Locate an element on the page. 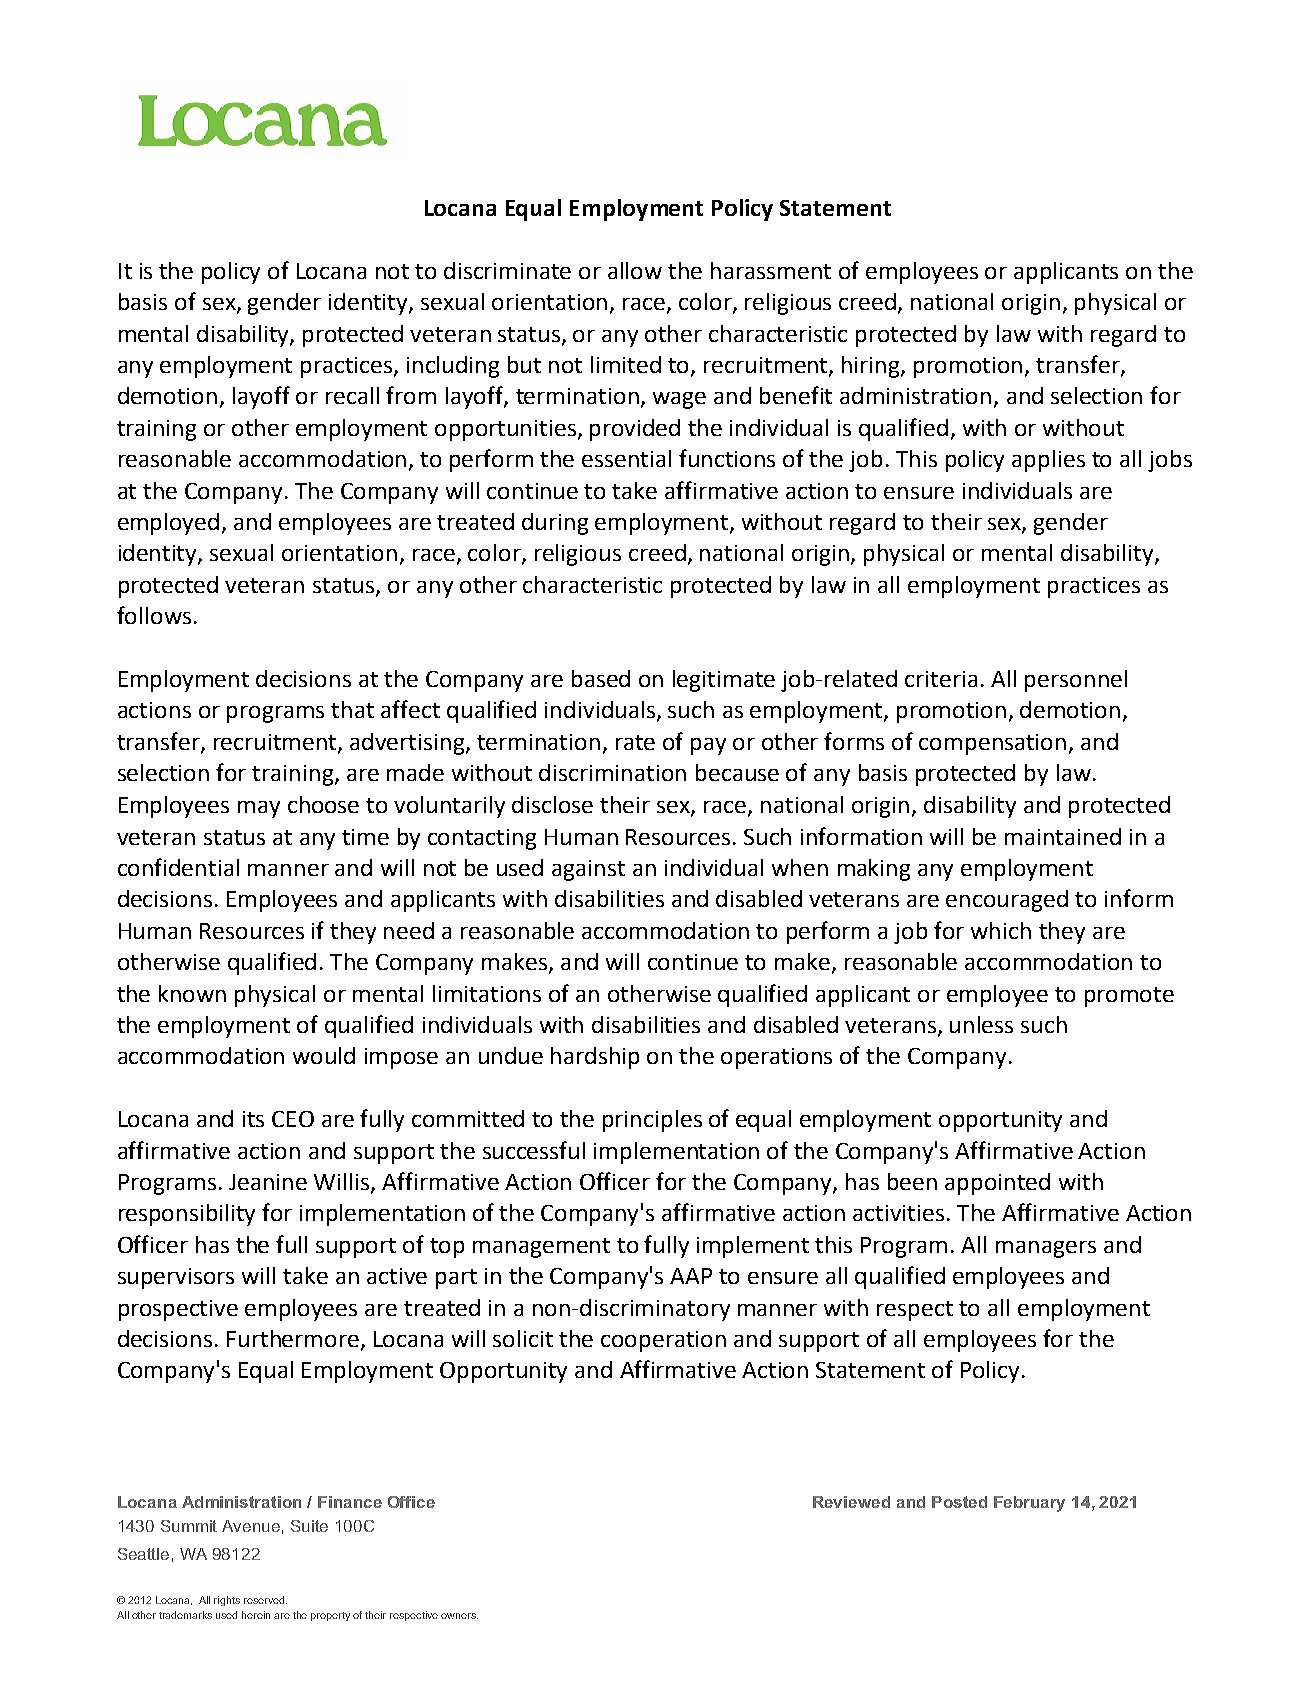 The height and width of the page is (1699, 1313). allow is located at coordinates (635, 270).
